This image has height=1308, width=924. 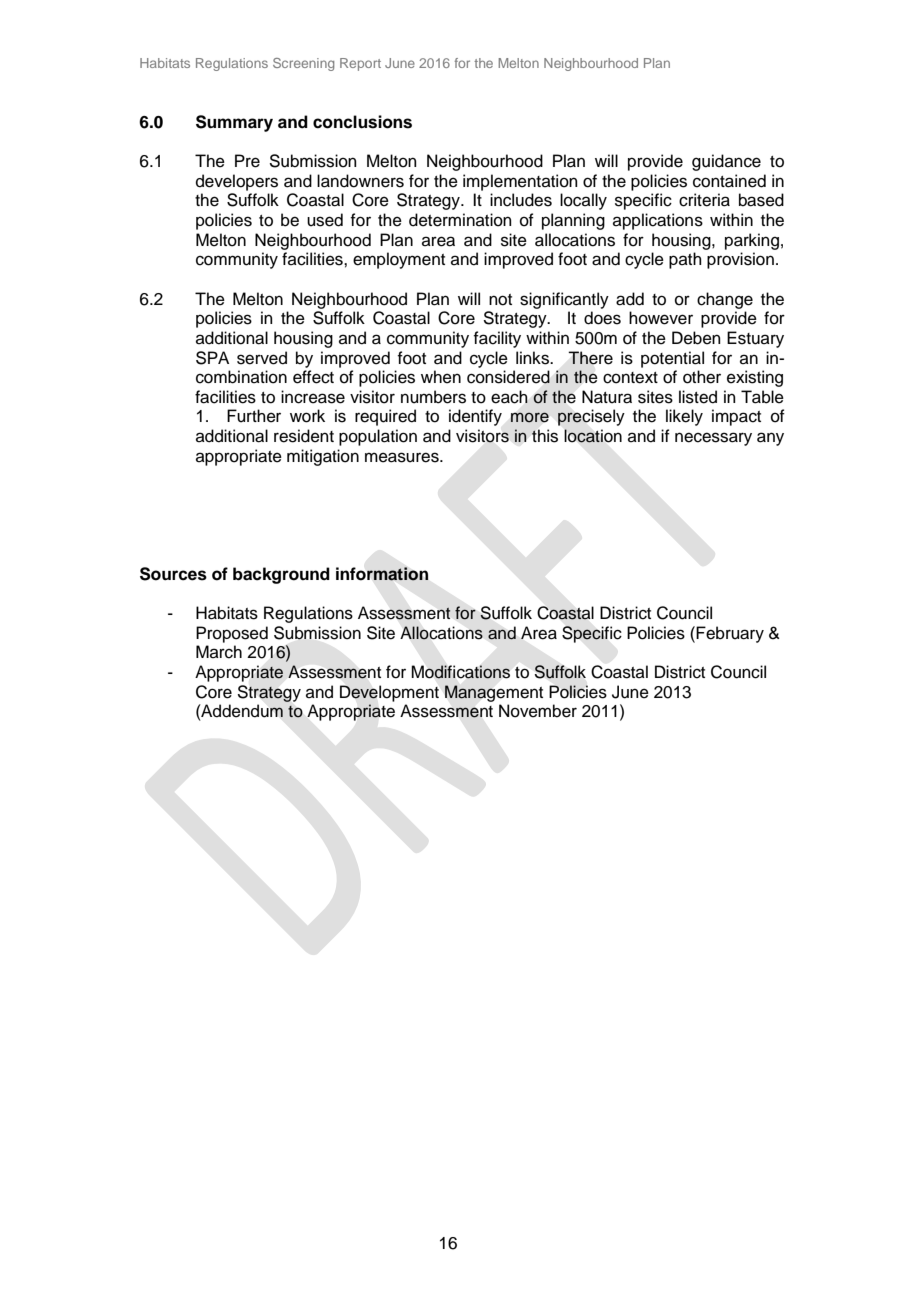 What do you see at coordinates (360, 64) in the image?
I see `Report` at bounding box center [360, 64].
